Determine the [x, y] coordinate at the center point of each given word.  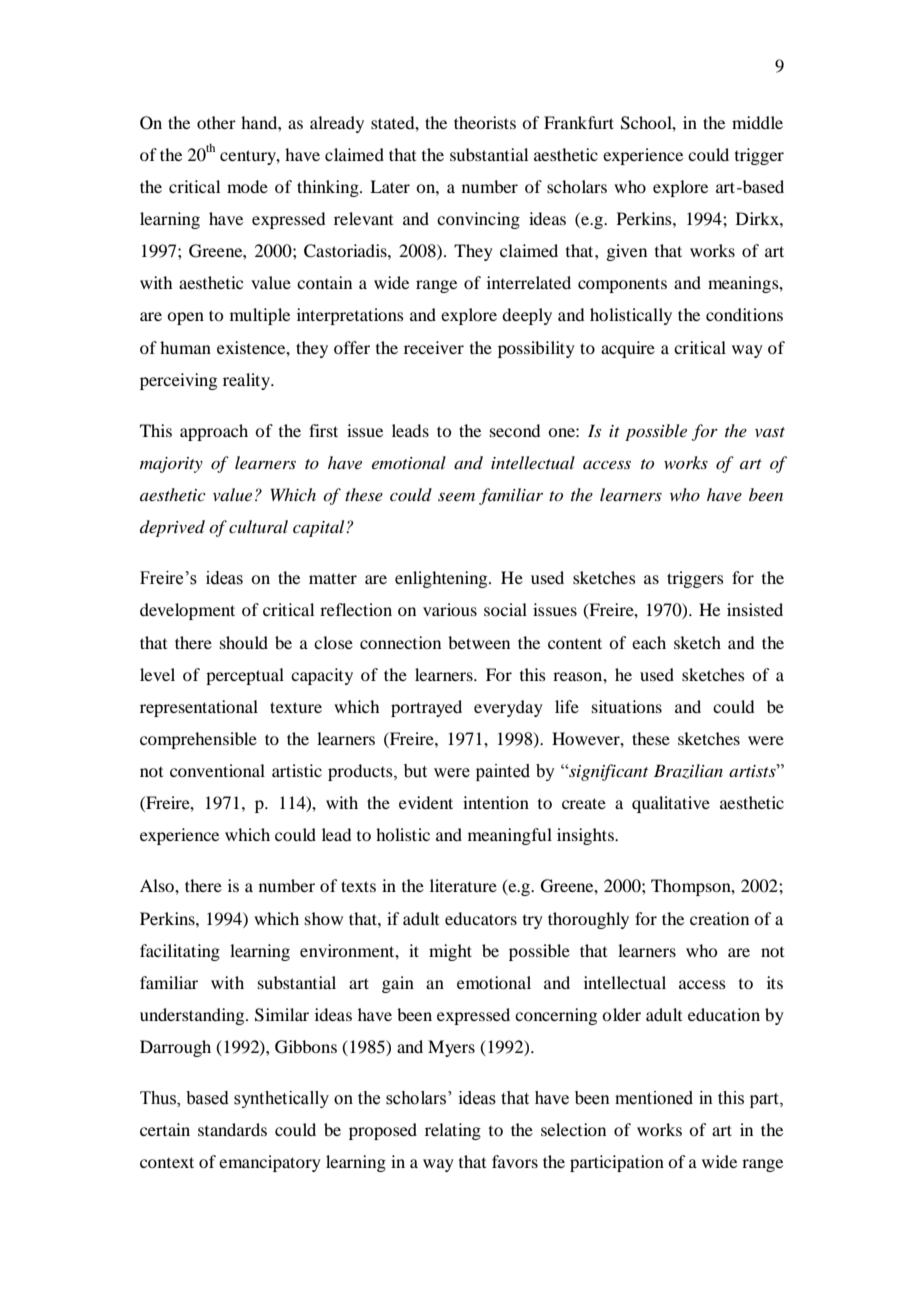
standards [232, 1129]
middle [757, 122]
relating [453, 1131]
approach [214, 432]
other [216, 122]
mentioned [654, 1098]
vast [770, 432]
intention [496, 802]
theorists [485, 122]
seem [456, 497]
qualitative [671, 804]
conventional [217, 770]
